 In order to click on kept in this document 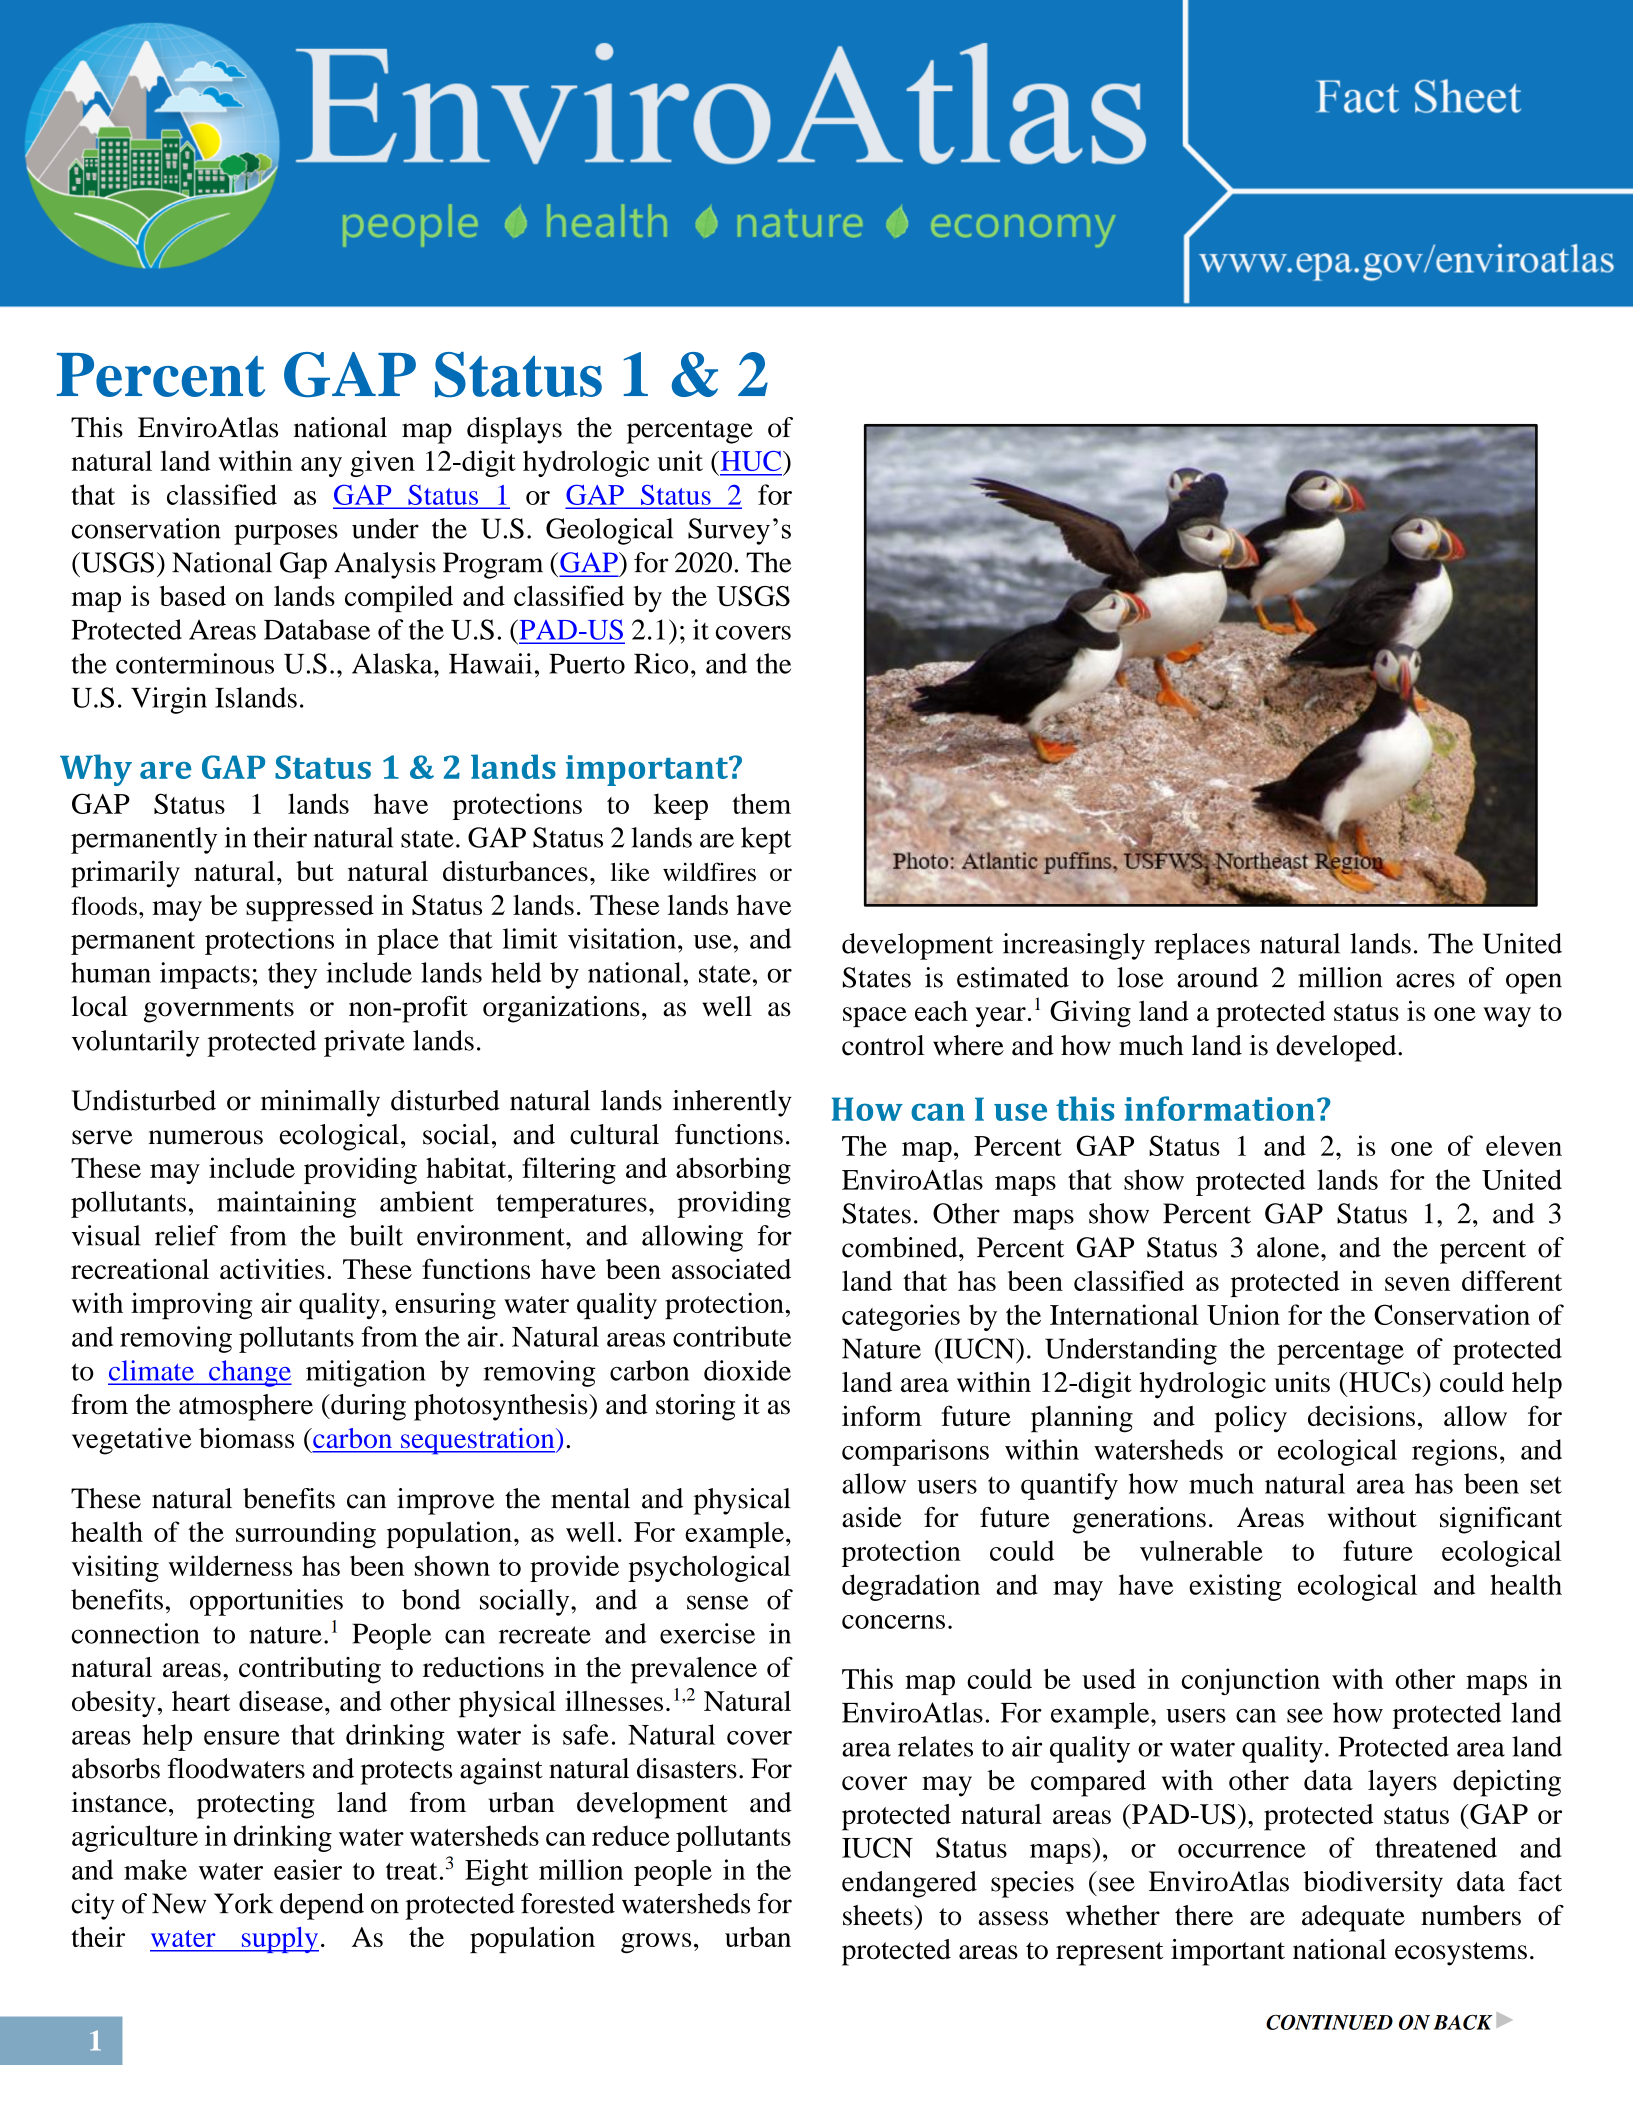, I will do `click(766, 840)`.
